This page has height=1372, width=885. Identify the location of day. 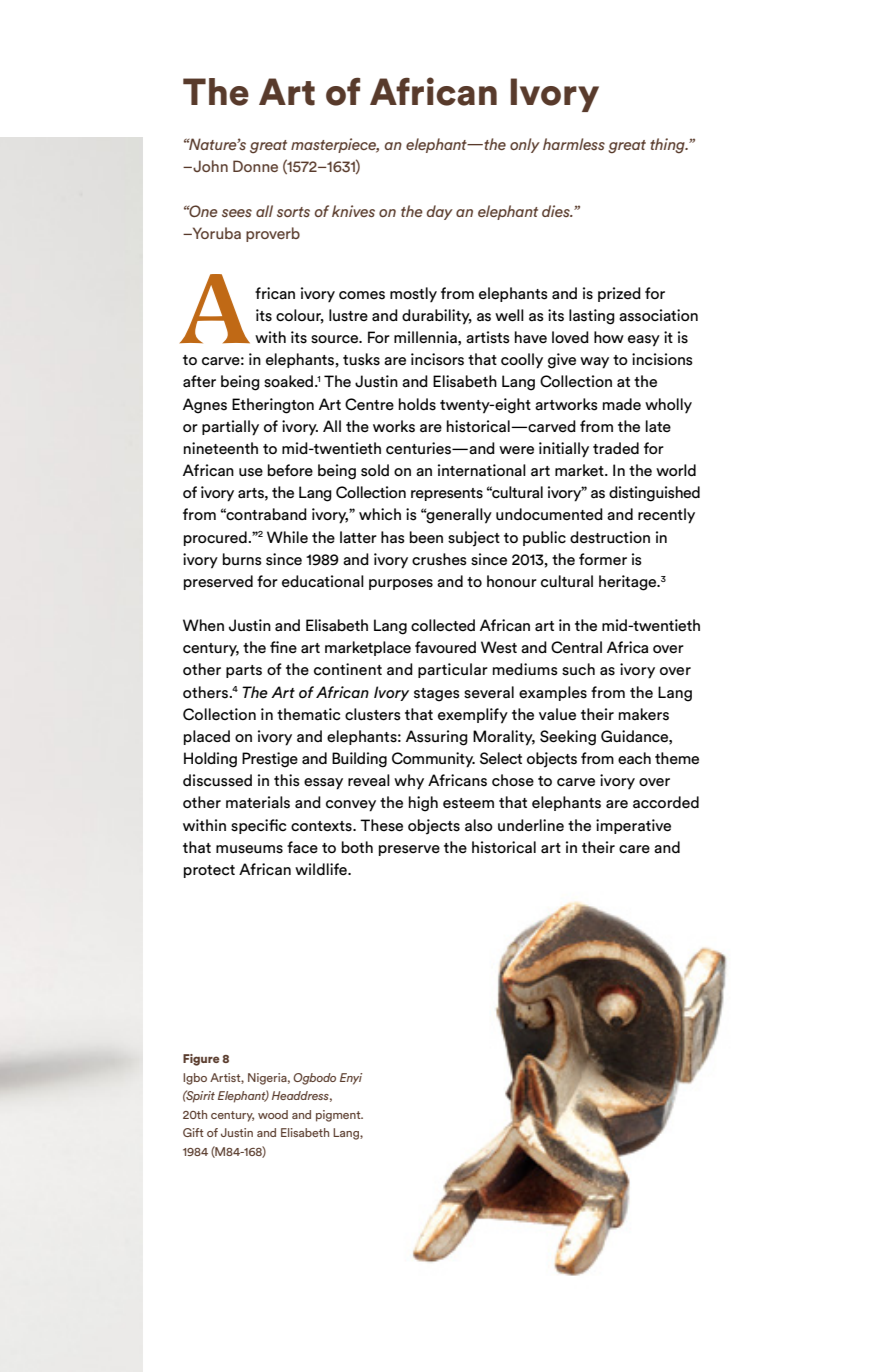
(439, 212).
